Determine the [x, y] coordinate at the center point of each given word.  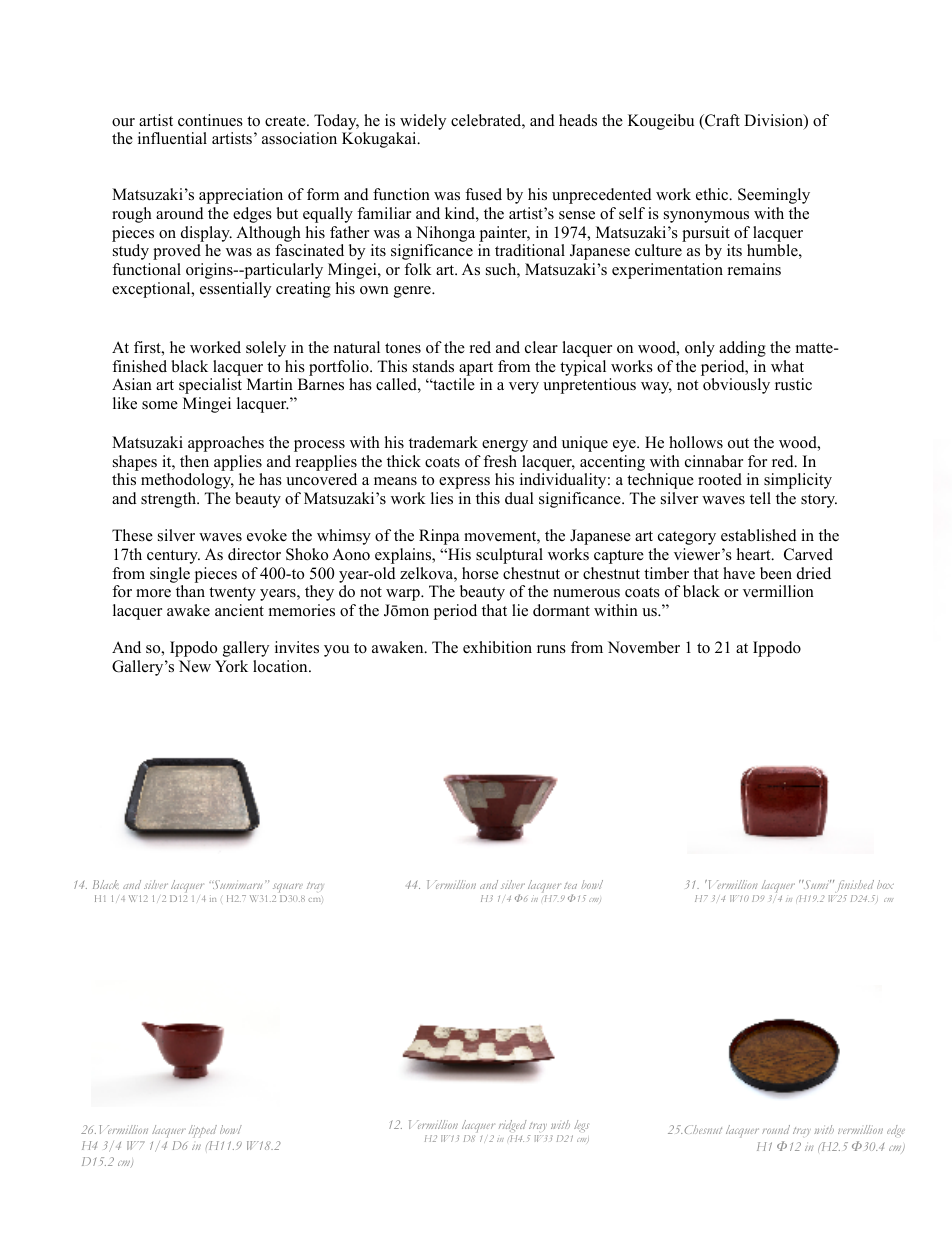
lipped [203, 1131]
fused [483, 194]
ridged [513, 1126]
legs [581, 1126]
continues [210, 120]
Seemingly [774, 196]
